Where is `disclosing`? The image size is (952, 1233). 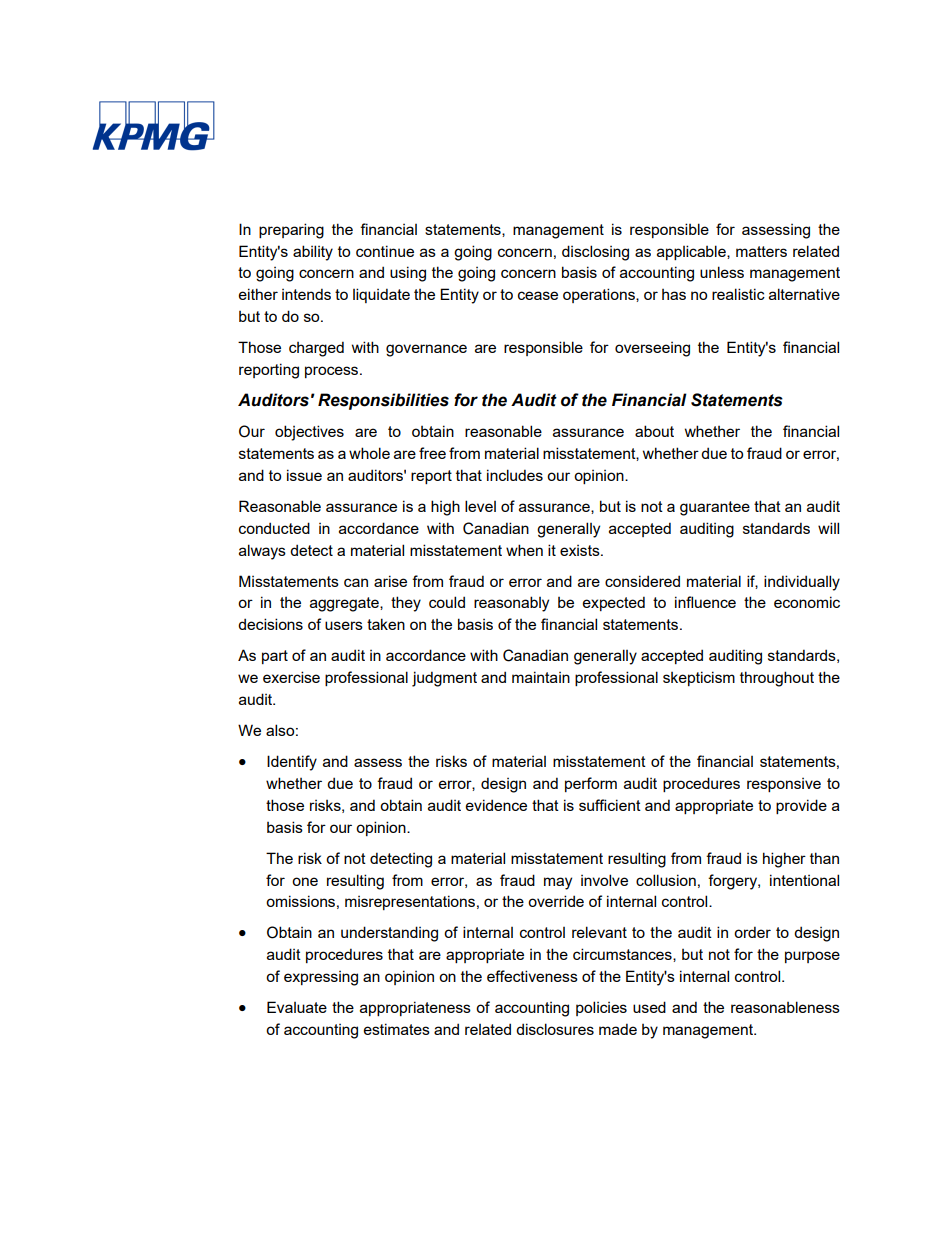 disclosing is located at coordinates (595, 253).
